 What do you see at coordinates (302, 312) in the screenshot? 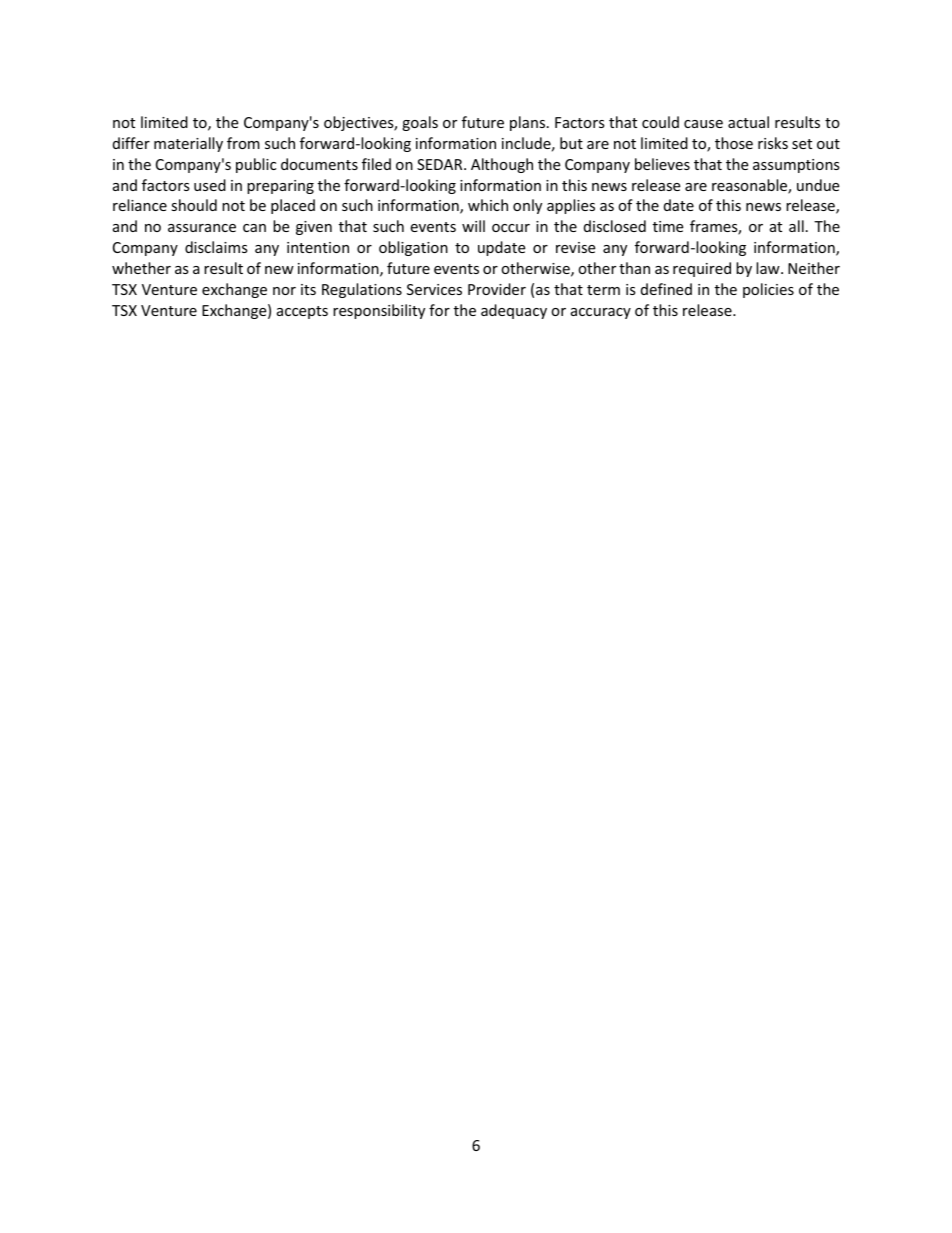
I see `accepts` at bounding box center [302, 312].
